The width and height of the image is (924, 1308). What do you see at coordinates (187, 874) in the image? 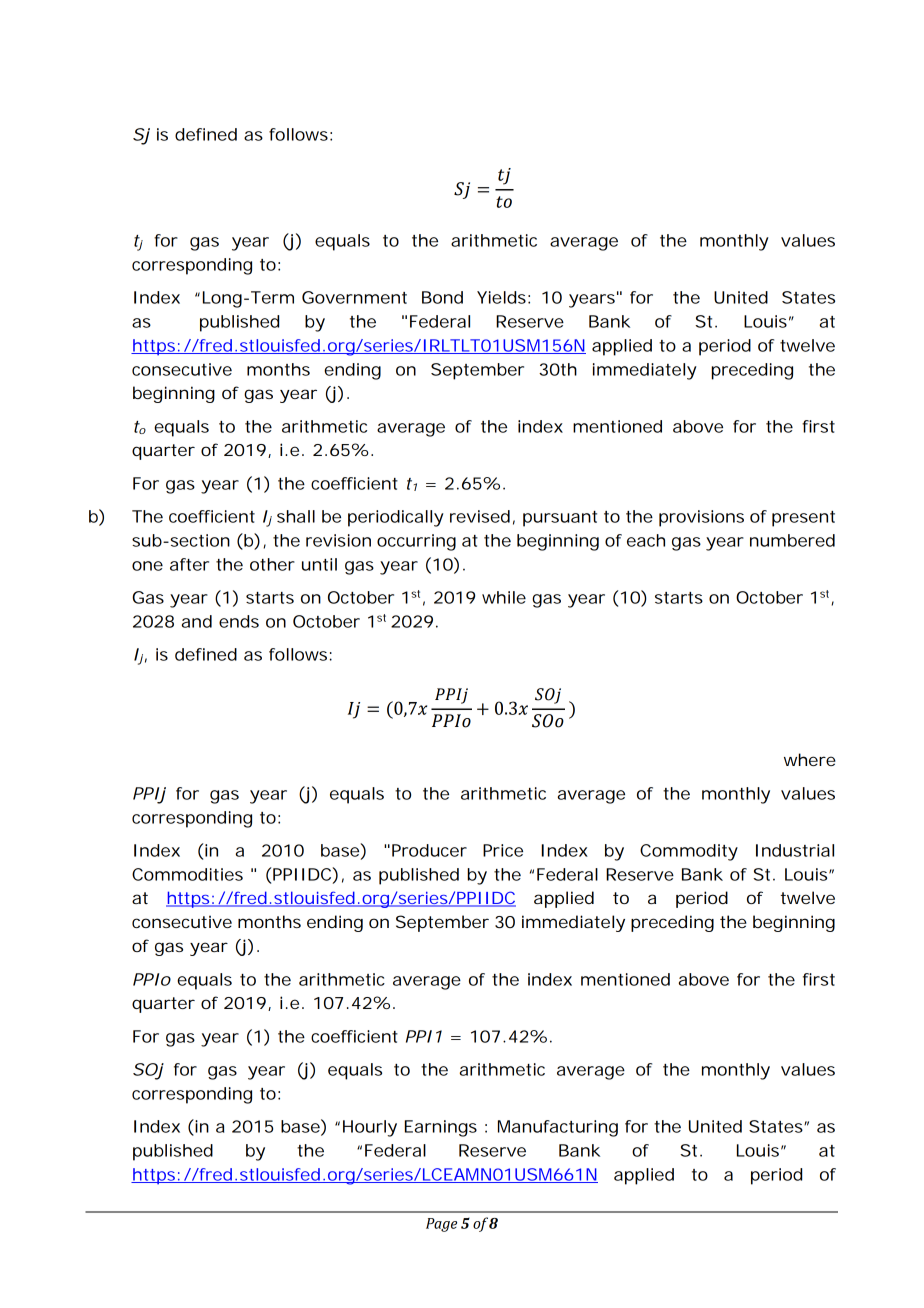
I see `Commodities` at bounding box center [187, 874].
